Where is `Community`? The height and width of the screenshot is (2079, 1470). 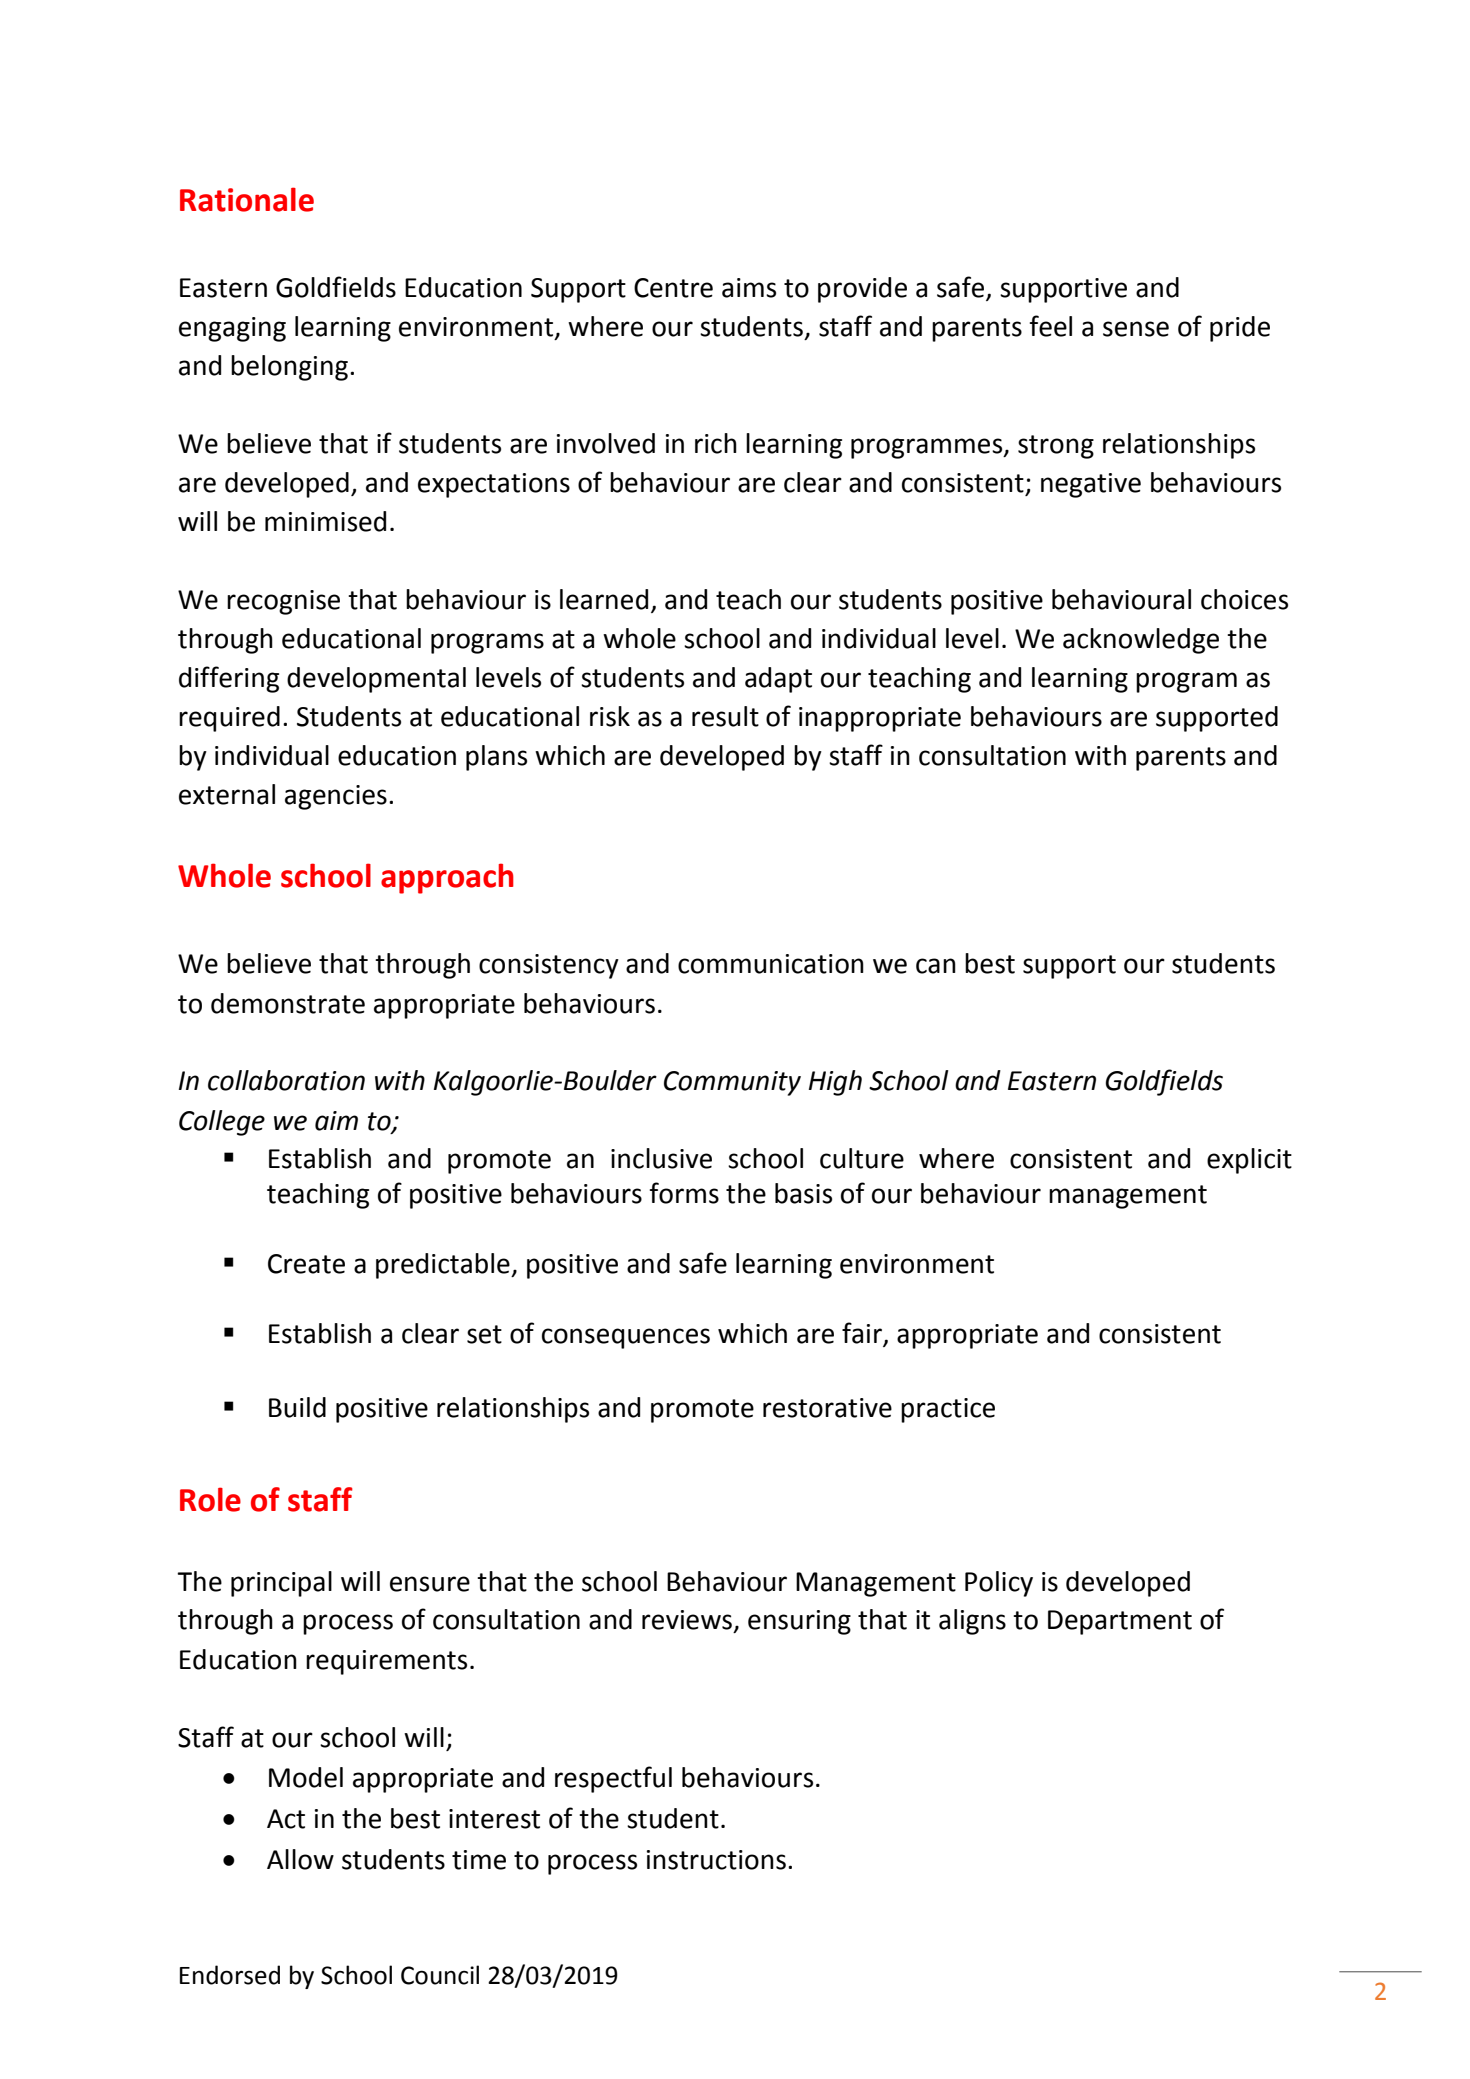 Community is located at coordinates (732, 1083).
